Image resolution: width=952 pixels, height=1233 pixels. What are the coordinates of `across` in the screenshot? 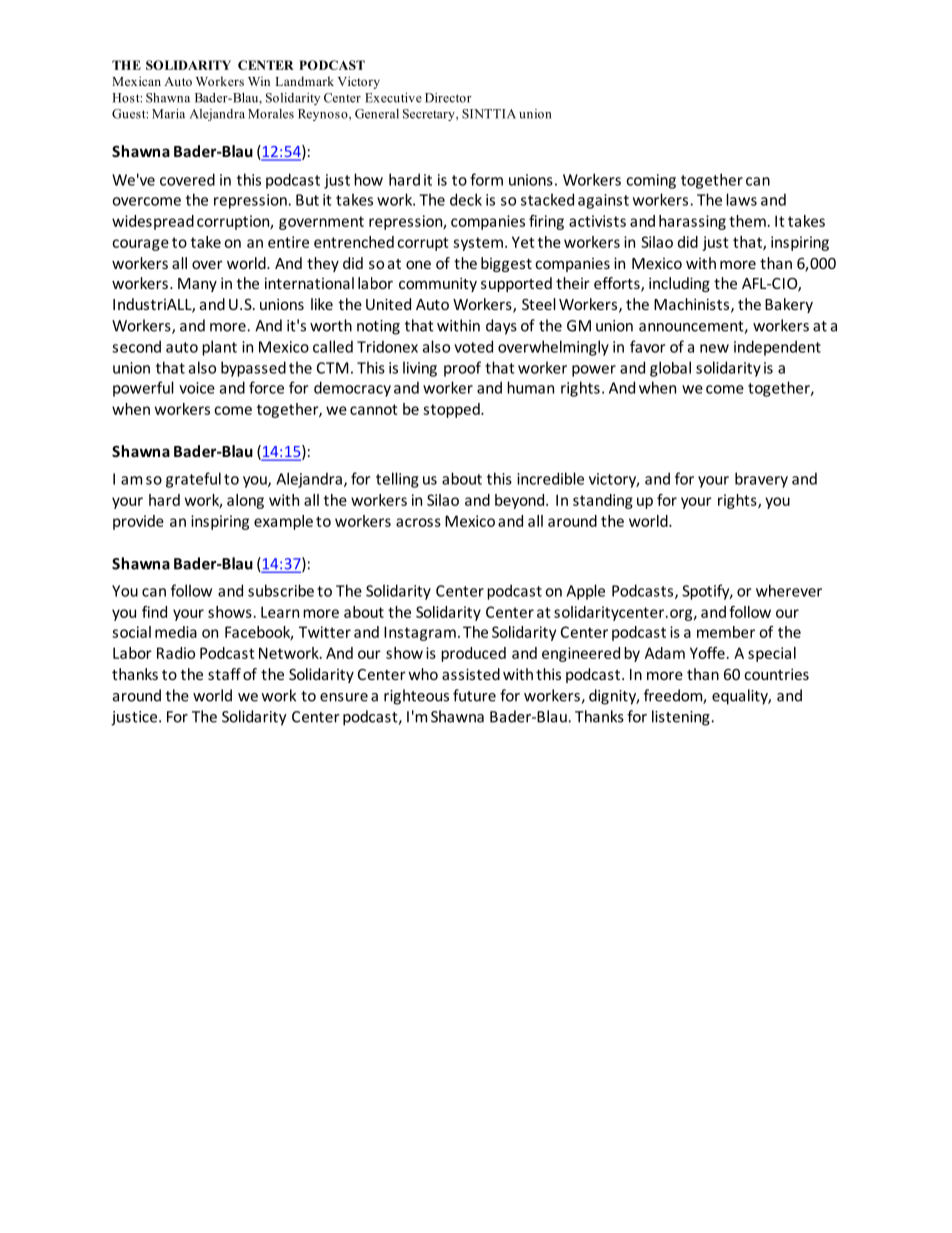 It's located at (418, 522).
